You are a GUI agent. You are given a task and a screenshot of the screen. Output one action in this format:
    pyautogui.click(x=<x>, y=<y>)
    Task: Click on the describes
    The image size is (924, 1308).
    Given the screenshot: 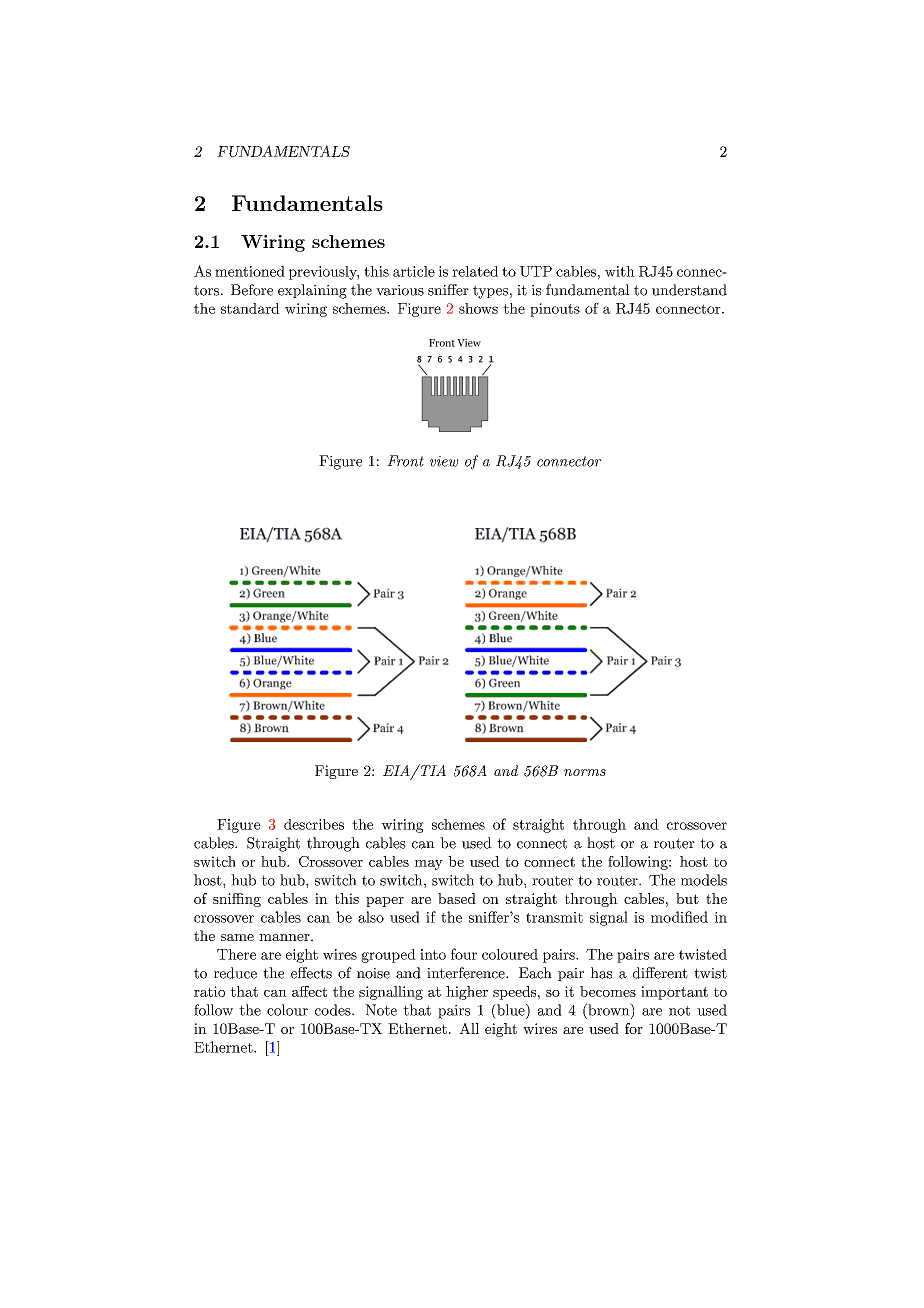 What is the action you would take?
    pyautogui.click(x=314, y=824)
